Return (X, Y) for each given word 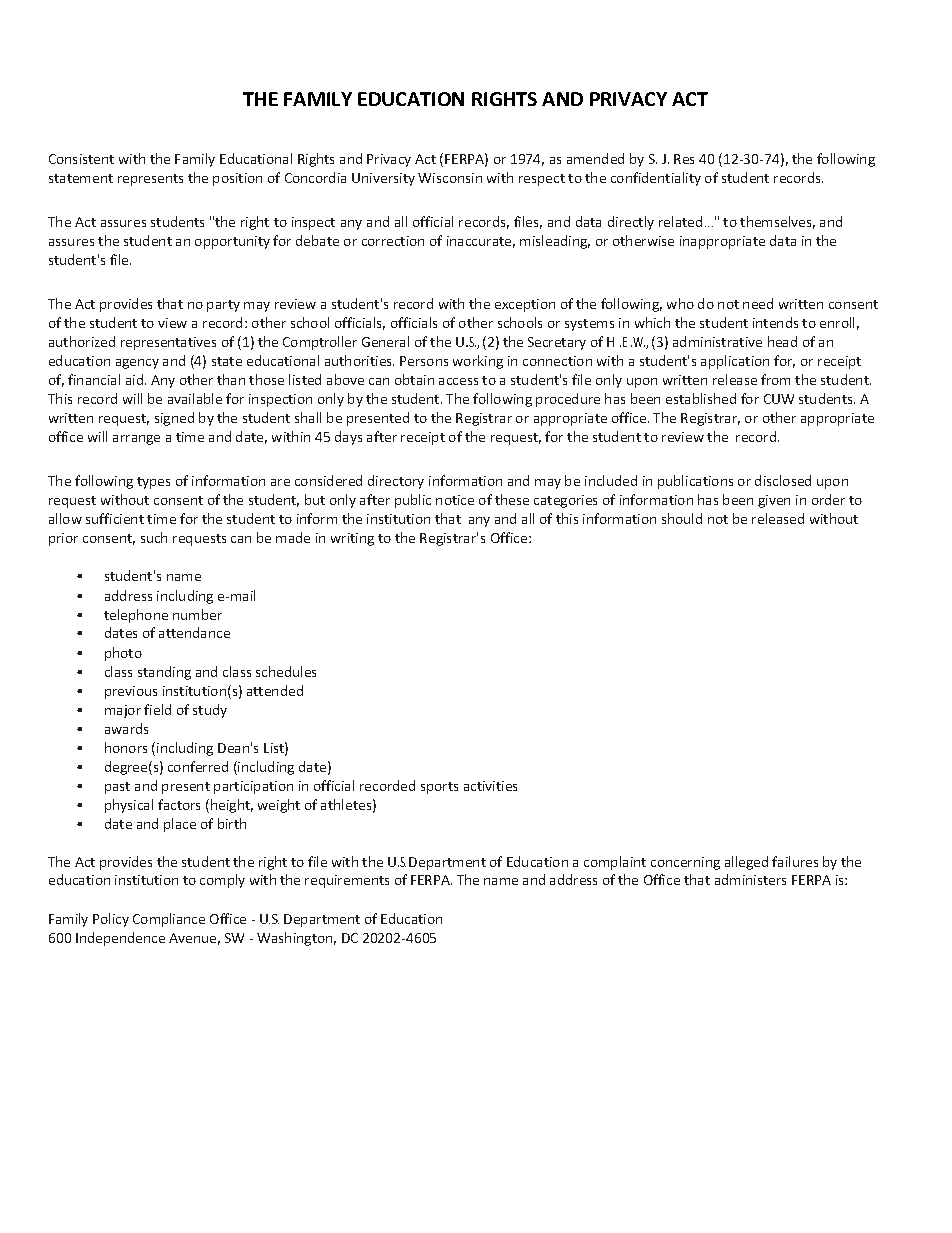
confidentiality (656, 179)
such (154, 537)
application (735, 362)
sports (439, 788)
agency (137, 364)
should (682, 518)
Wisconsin (450, 178)
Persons (424, 361)
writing (352, 539)
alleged (746, 863)
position (237, 179)
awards (126, 728)
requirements (347, 881)
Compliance (169, 920)
